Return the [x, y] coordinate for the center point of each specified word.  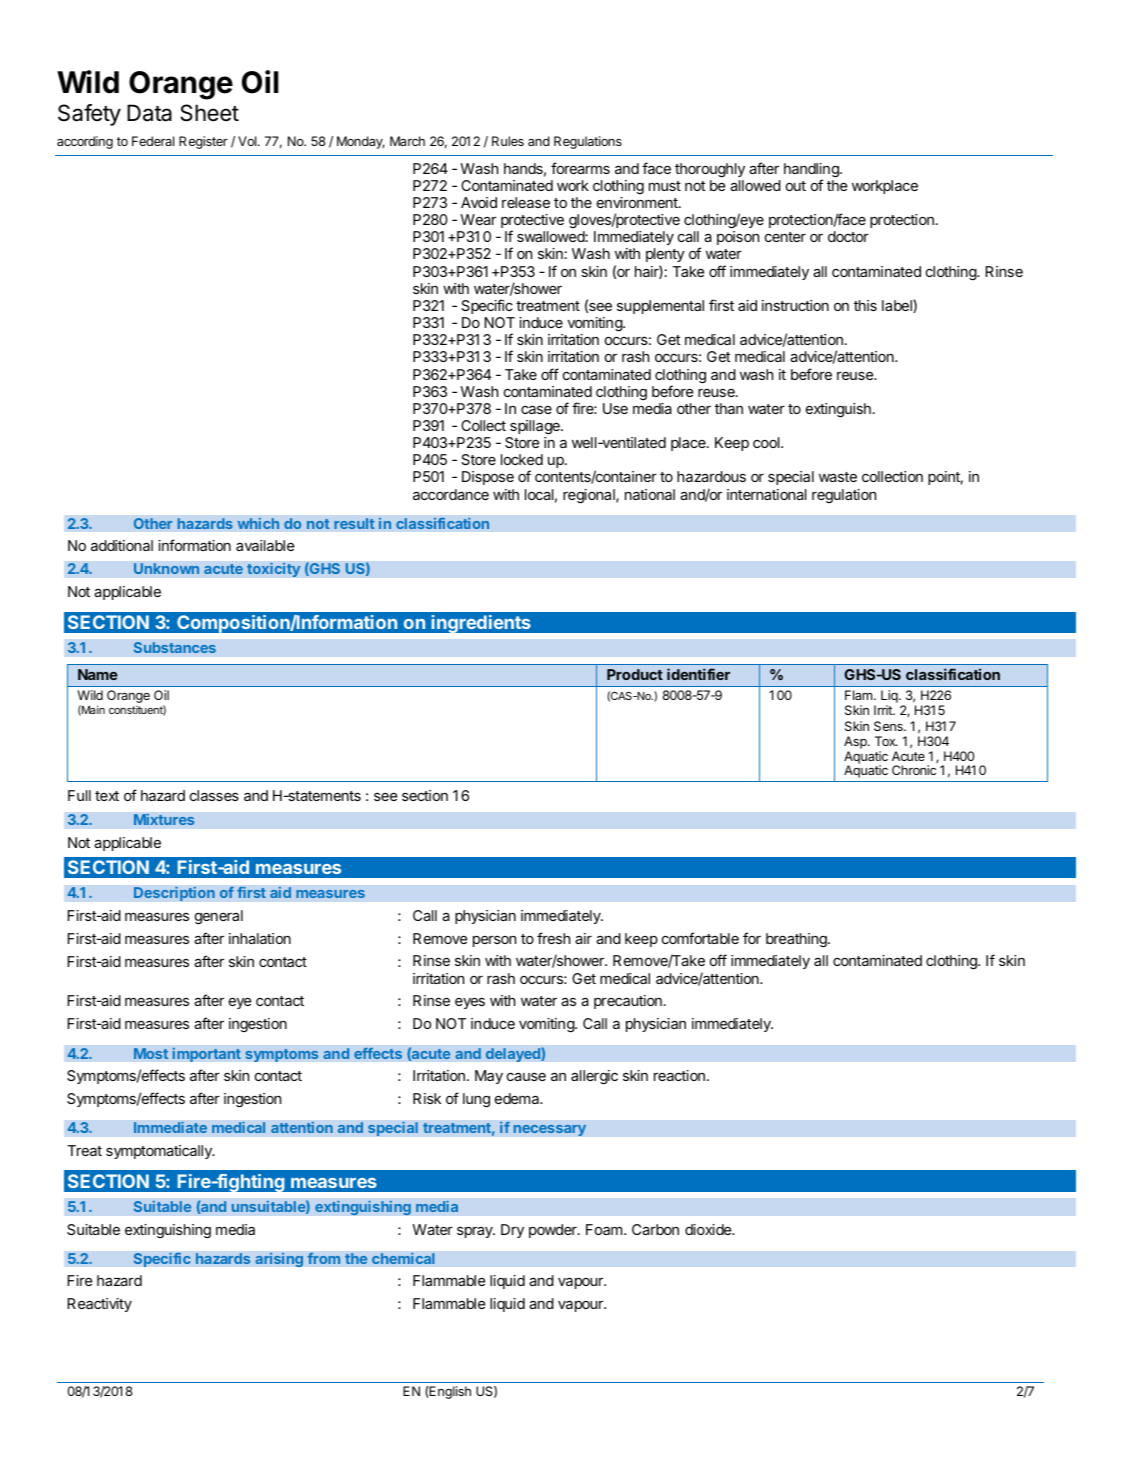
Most [151, 1054]
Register [203, 142]
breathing [797, 940]
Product [635, 674]
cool [767, 442]
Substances [175, 647]
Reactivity [99, 1305]
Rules [508, 141]
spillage [536, 427]
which [258, 523]
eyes [470, 1003]
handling [812, 171]
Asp [856, 742]
